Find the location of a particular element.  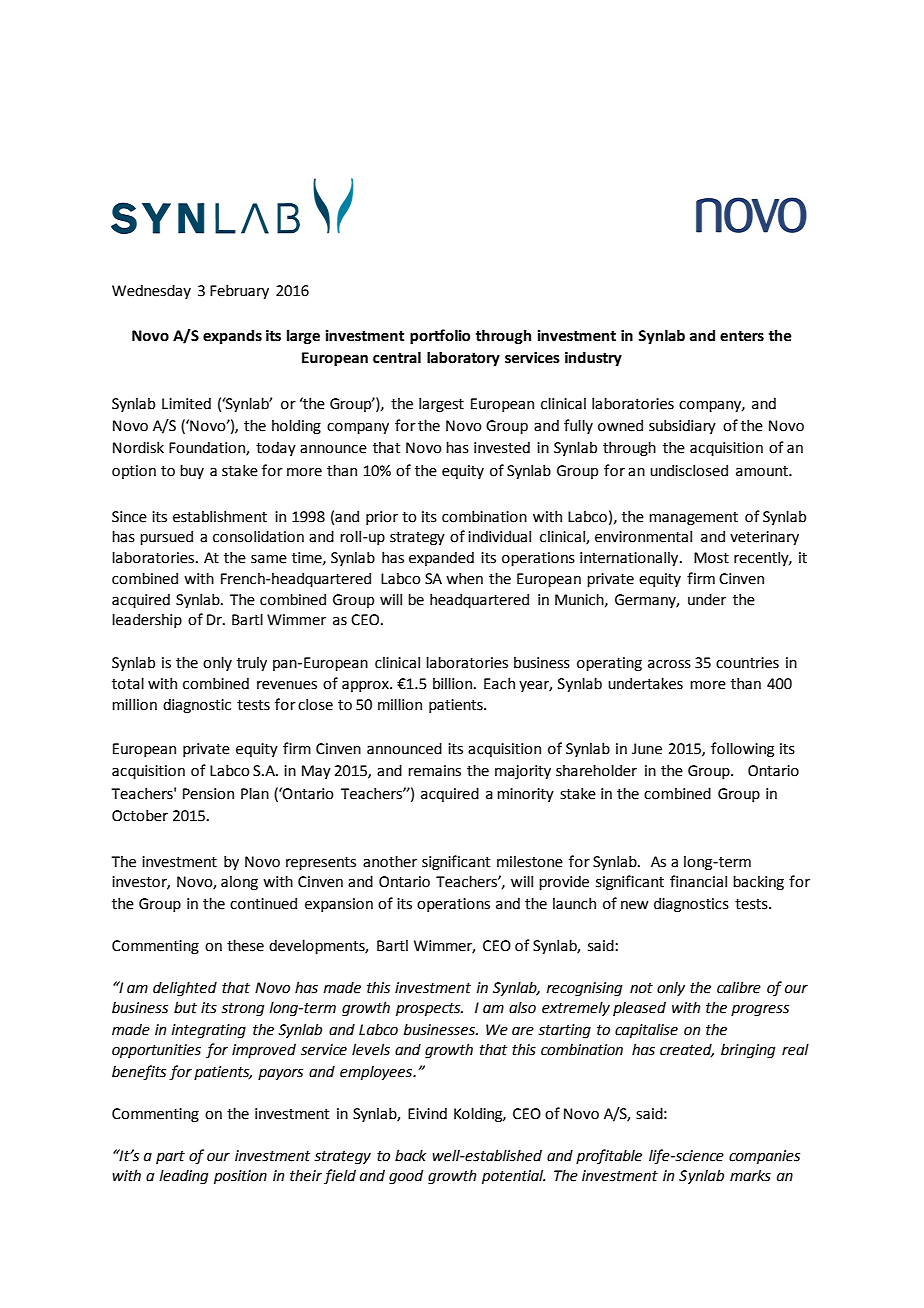

financial is located at coordinates (698, 881).
